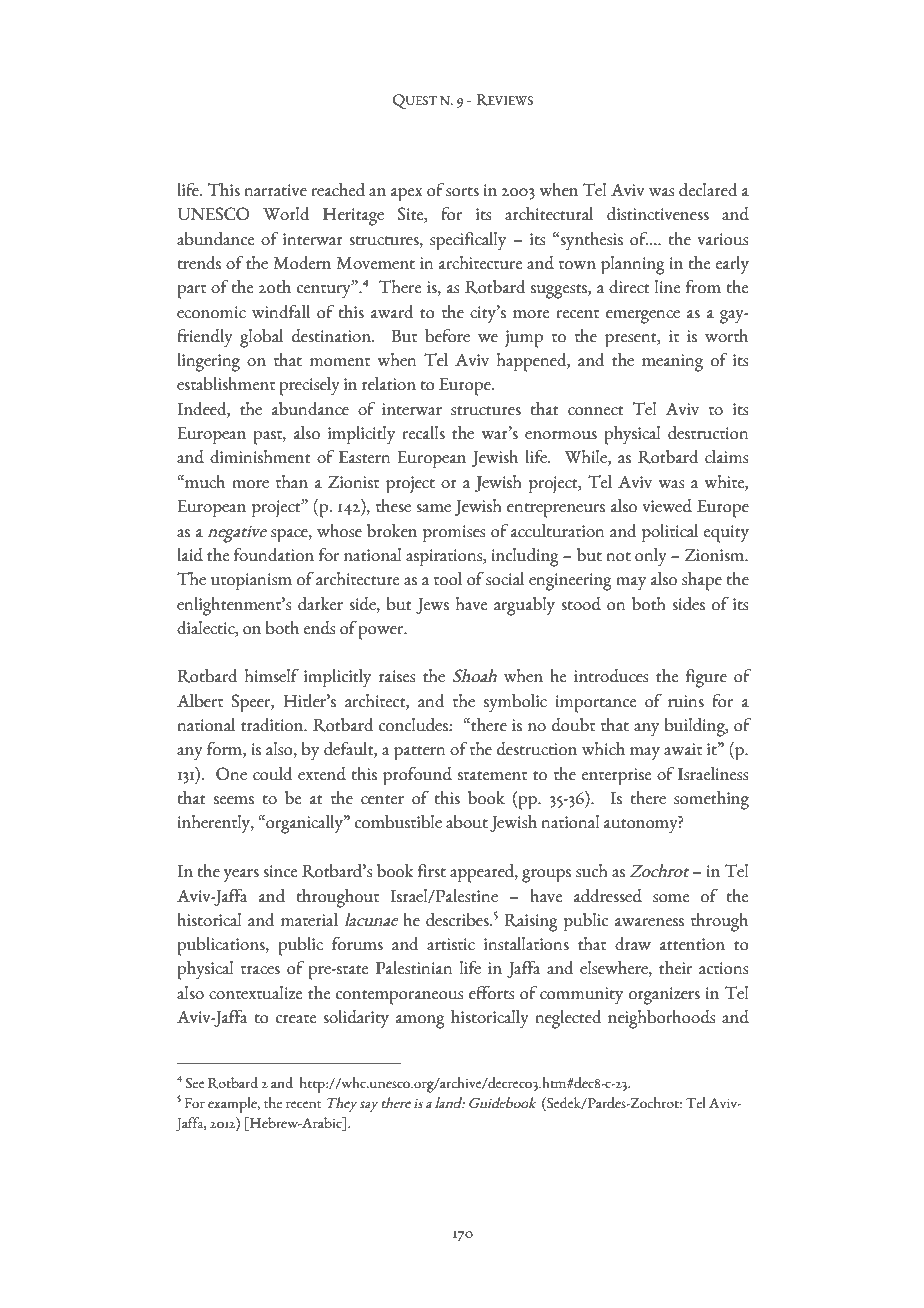 The height and width of the screenshot is (1308, 924). I want to click on could, so click(273, 774).
